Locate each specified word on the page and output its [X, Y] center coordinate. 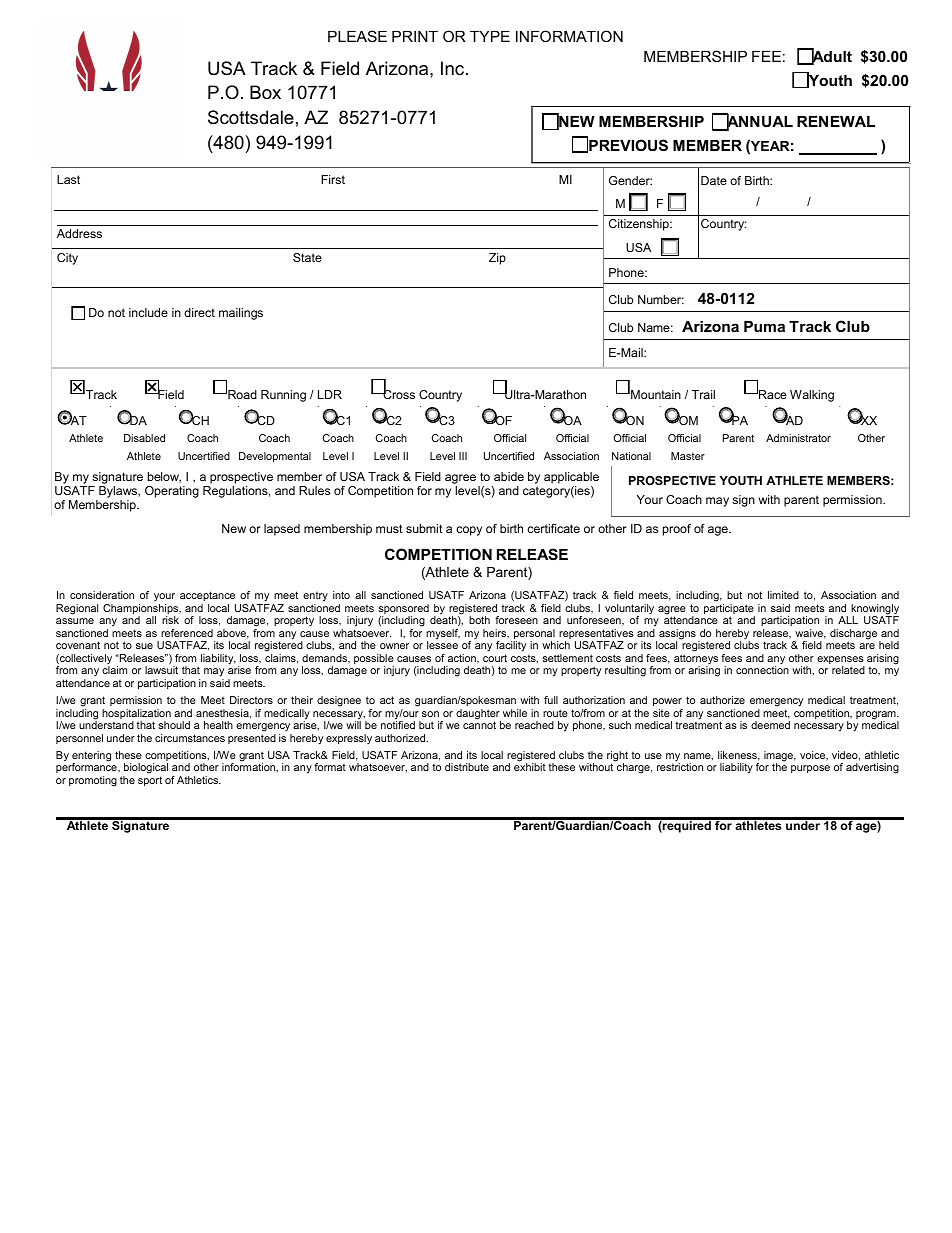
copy [469, 531]
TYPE [490, 36]
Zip [497, 259]
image [780, 757]
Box [265, 92]
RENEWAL [836, 121]
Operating [172, 492]
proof [677, 530]
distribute [467, 767]
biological [145, 770]
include [148, 312]
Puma [764, 326]
